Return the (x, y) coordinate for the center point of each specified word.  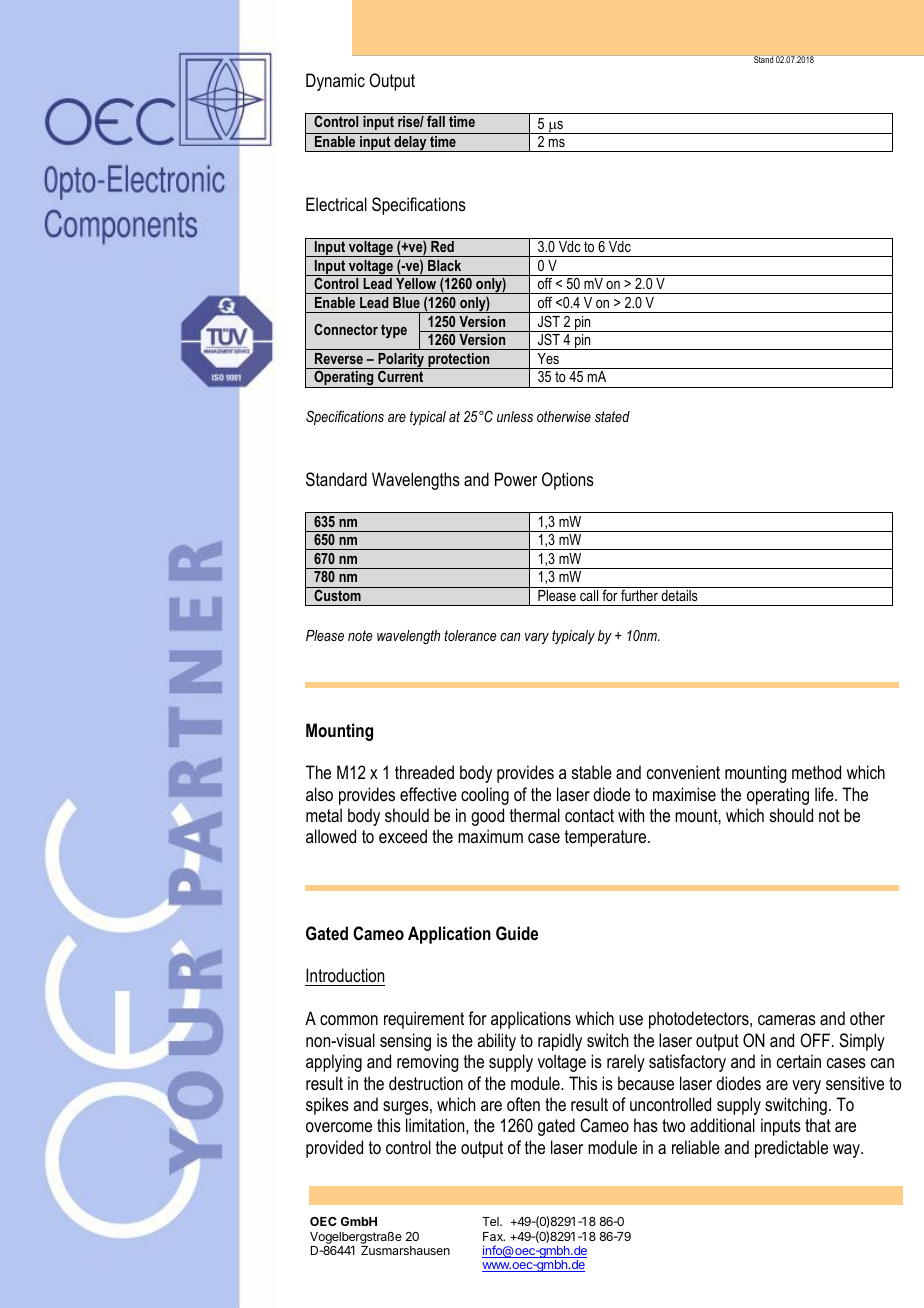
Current (400, 376)
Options (568, 481)
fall (436, 121)
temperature (607, 838)
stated (612, 416)
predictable (791, 1149)
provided (334, 1149)
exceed (403, 836)
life (825, 794)
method (816, 772)
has (646, 1125)
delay (410, 144)
